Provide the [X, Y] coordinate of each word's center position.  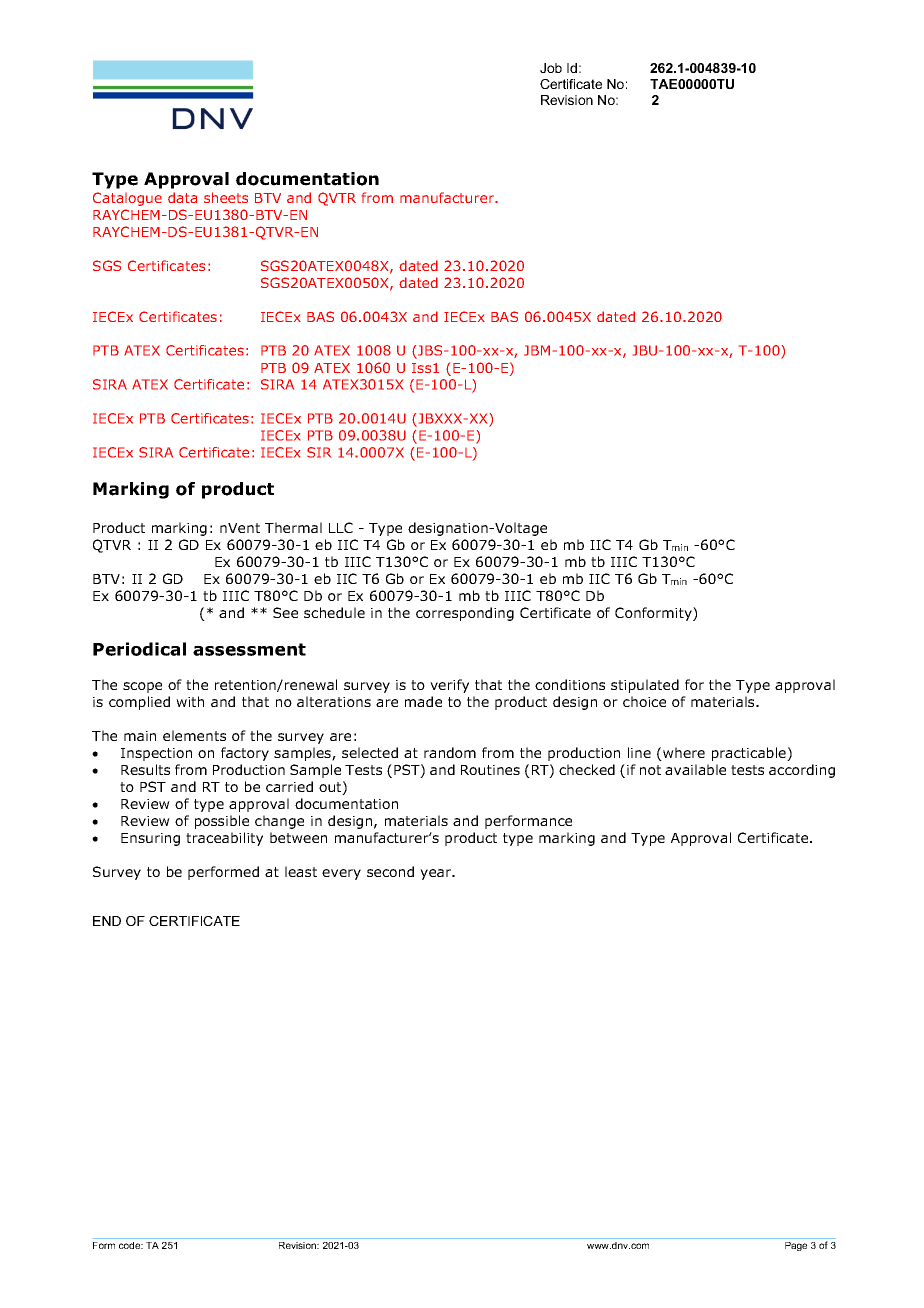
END [107, 921]
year [437, 874]
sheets [226, 197]
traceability [224, 839]
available [695, 769]
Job [551, 68]
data [182, 197]
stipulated [645, 686]
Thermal [293, 527]
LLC [341, 527]
